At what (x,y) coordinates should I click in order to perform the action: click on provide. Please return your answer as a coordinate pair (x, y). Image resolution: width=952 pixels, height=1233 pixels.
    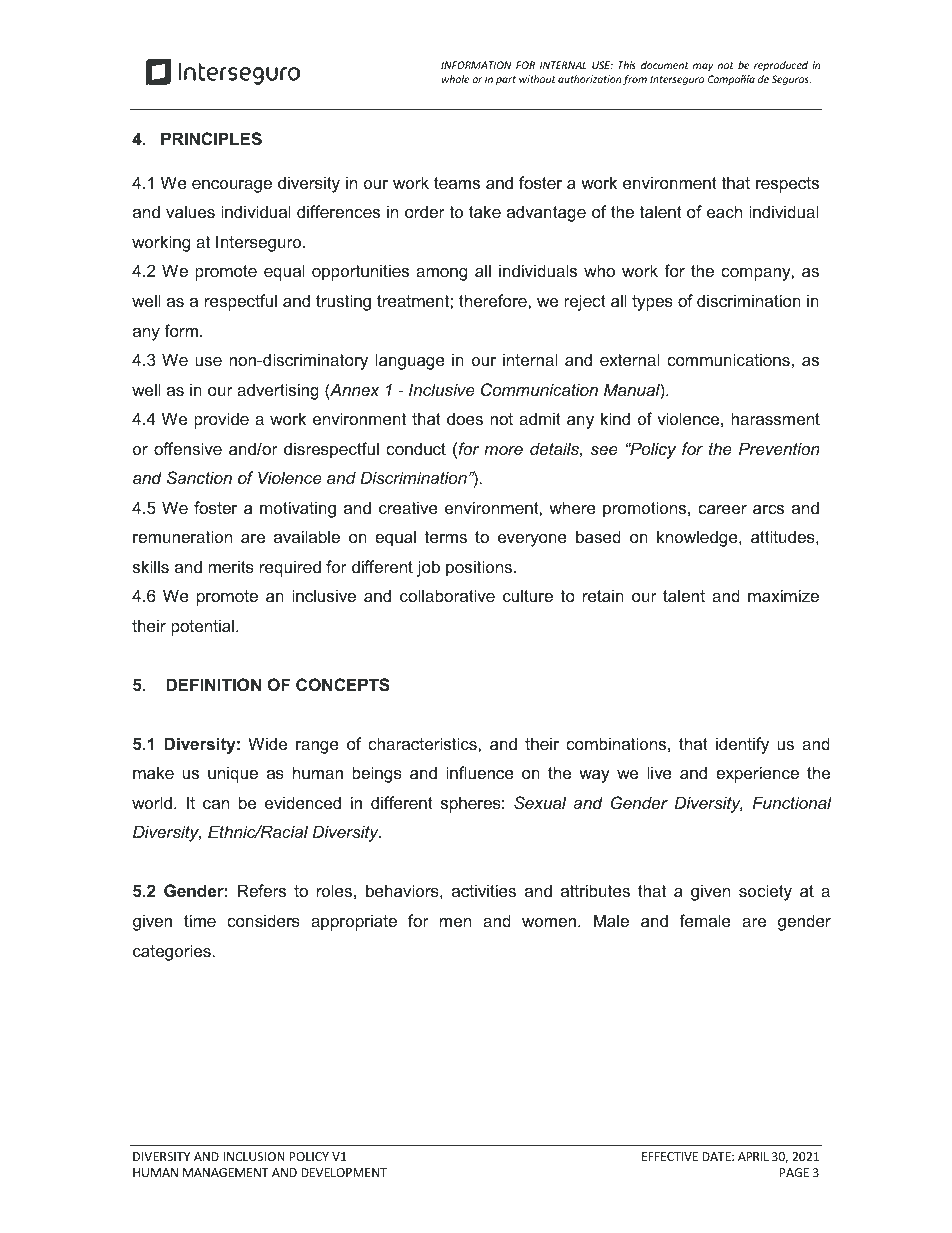
    Looking at the image, I should click on (221, 420).
